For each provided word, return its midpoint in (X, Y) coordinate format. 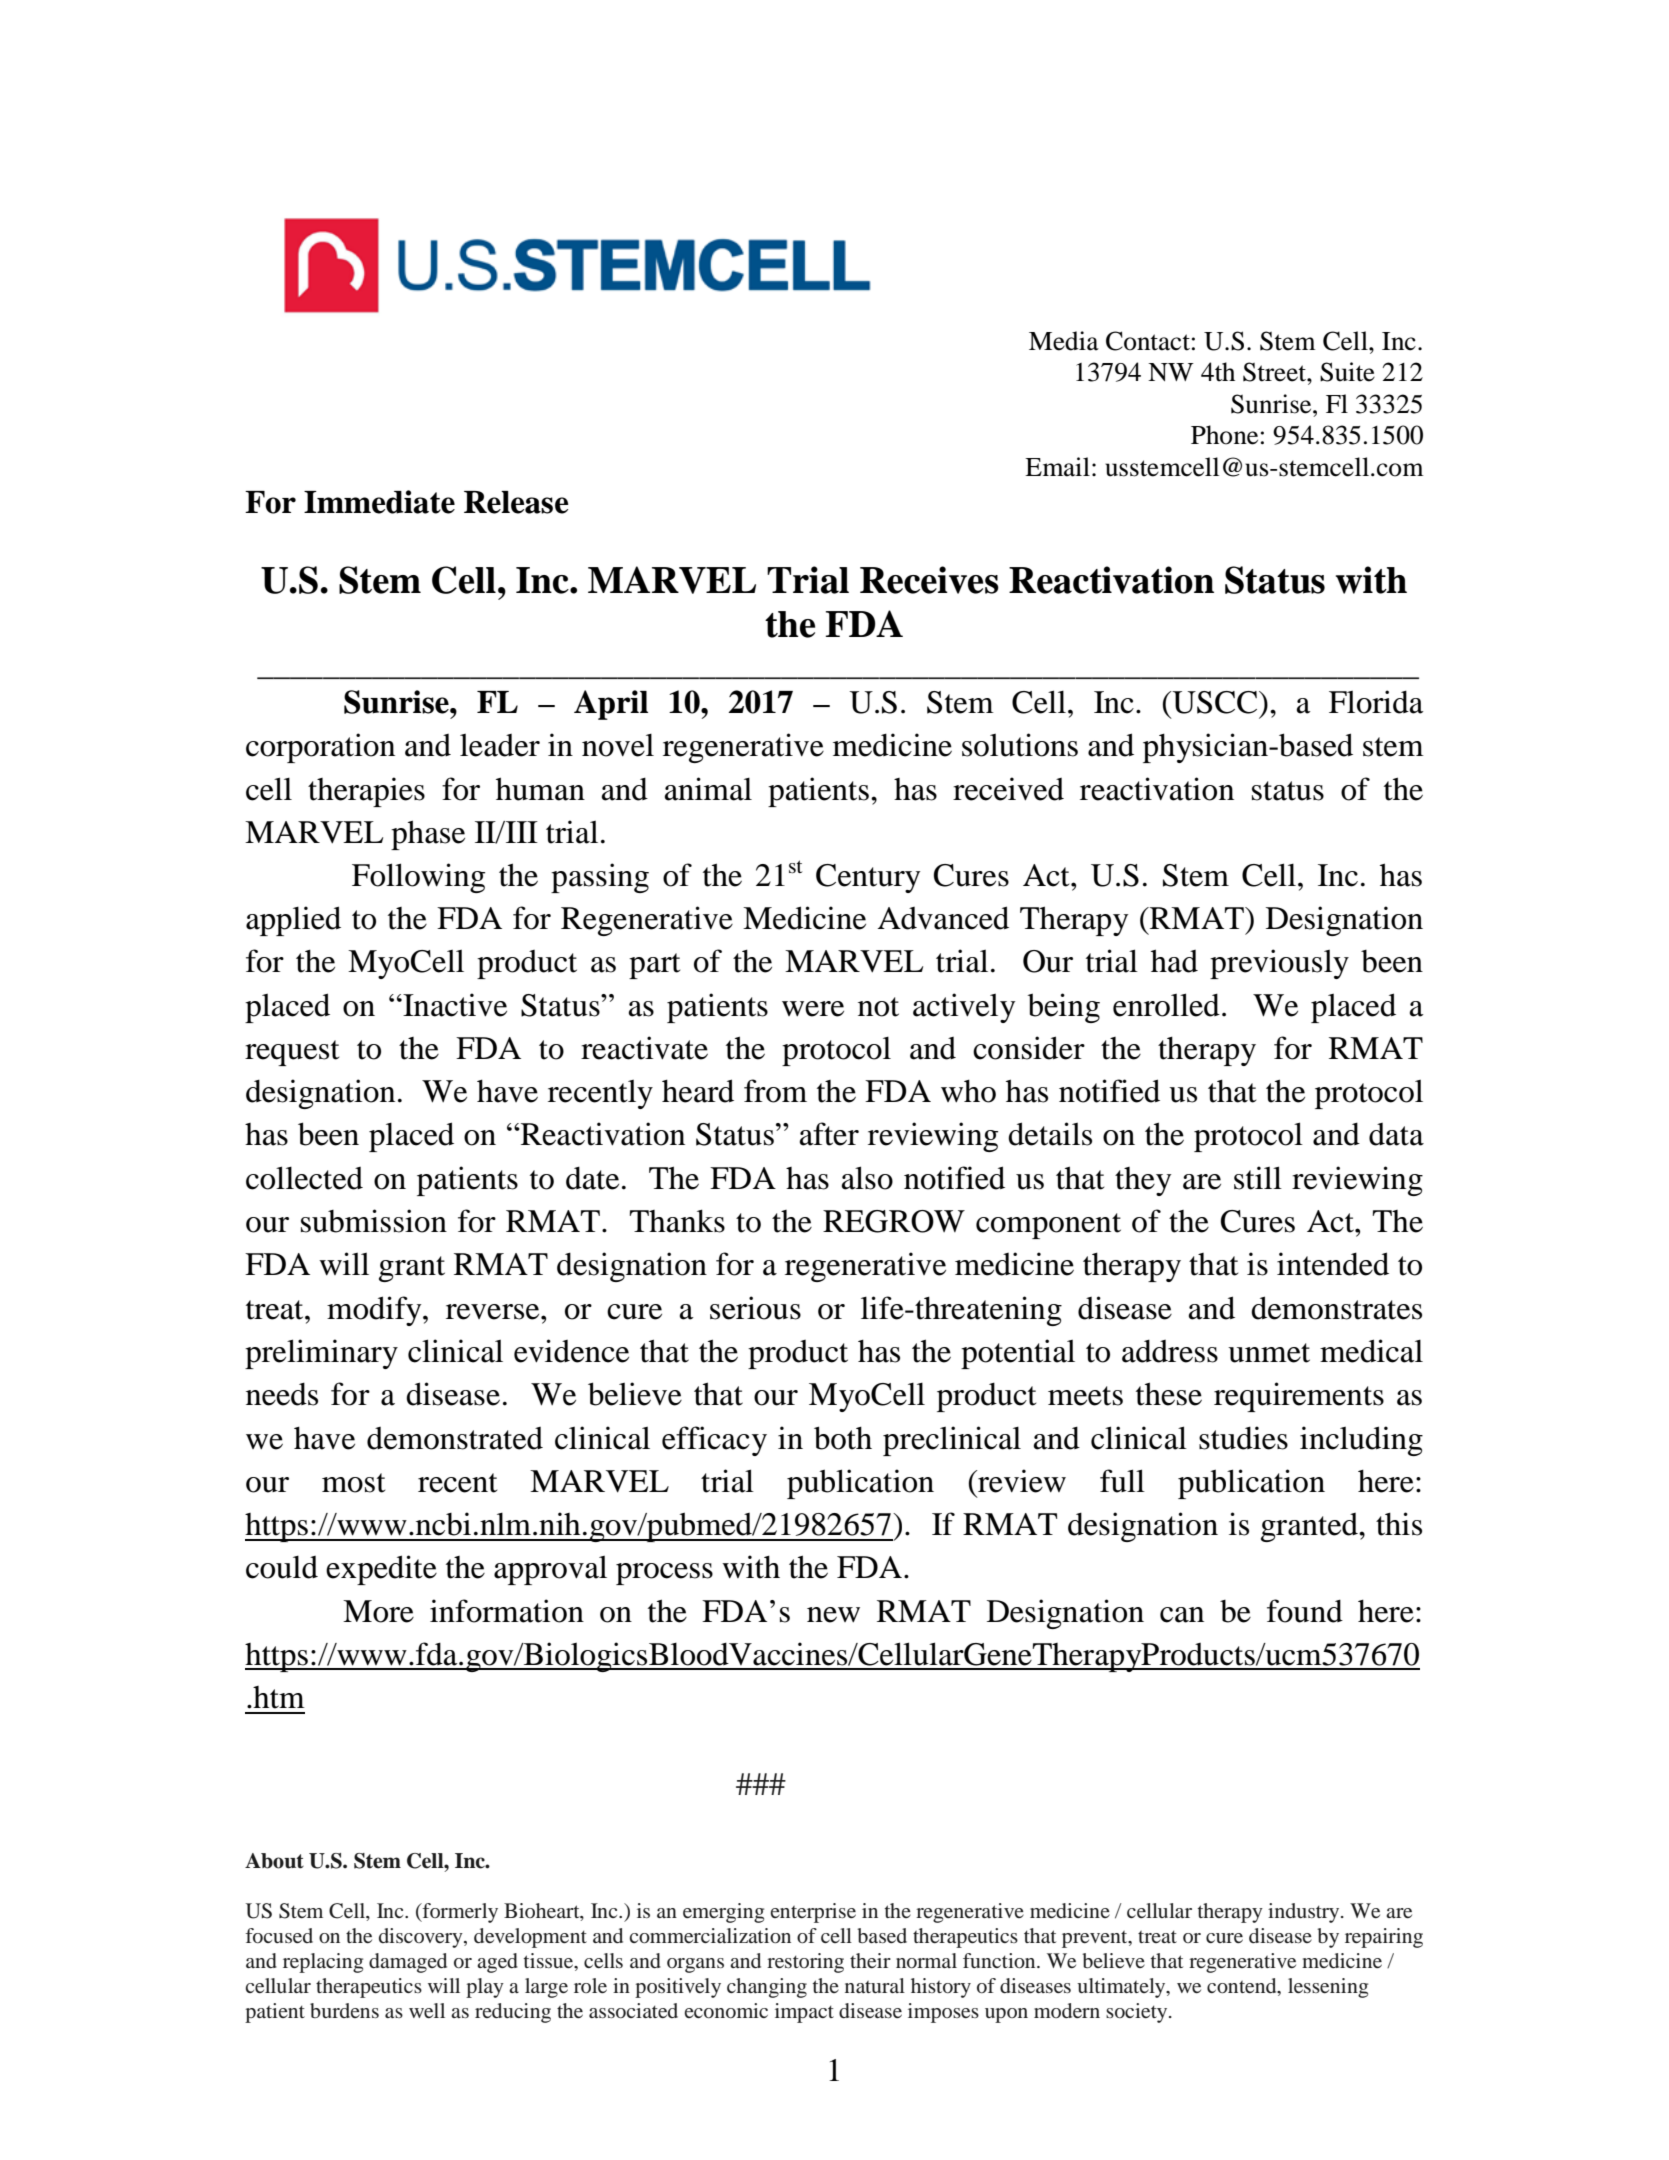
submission (374, 1221)
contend (1243, 1987)
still (1258, 1178)
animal (708, 789)
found (1305, 1611)
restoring (805, 1963)
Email (1057, 467)
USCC (1216, 702)
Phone (1224, 435)
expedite (381, 1570)
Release (516, 502)
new (833, 1615)
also (867, 1178)
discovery (422, 1938)
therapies (366, 792)
